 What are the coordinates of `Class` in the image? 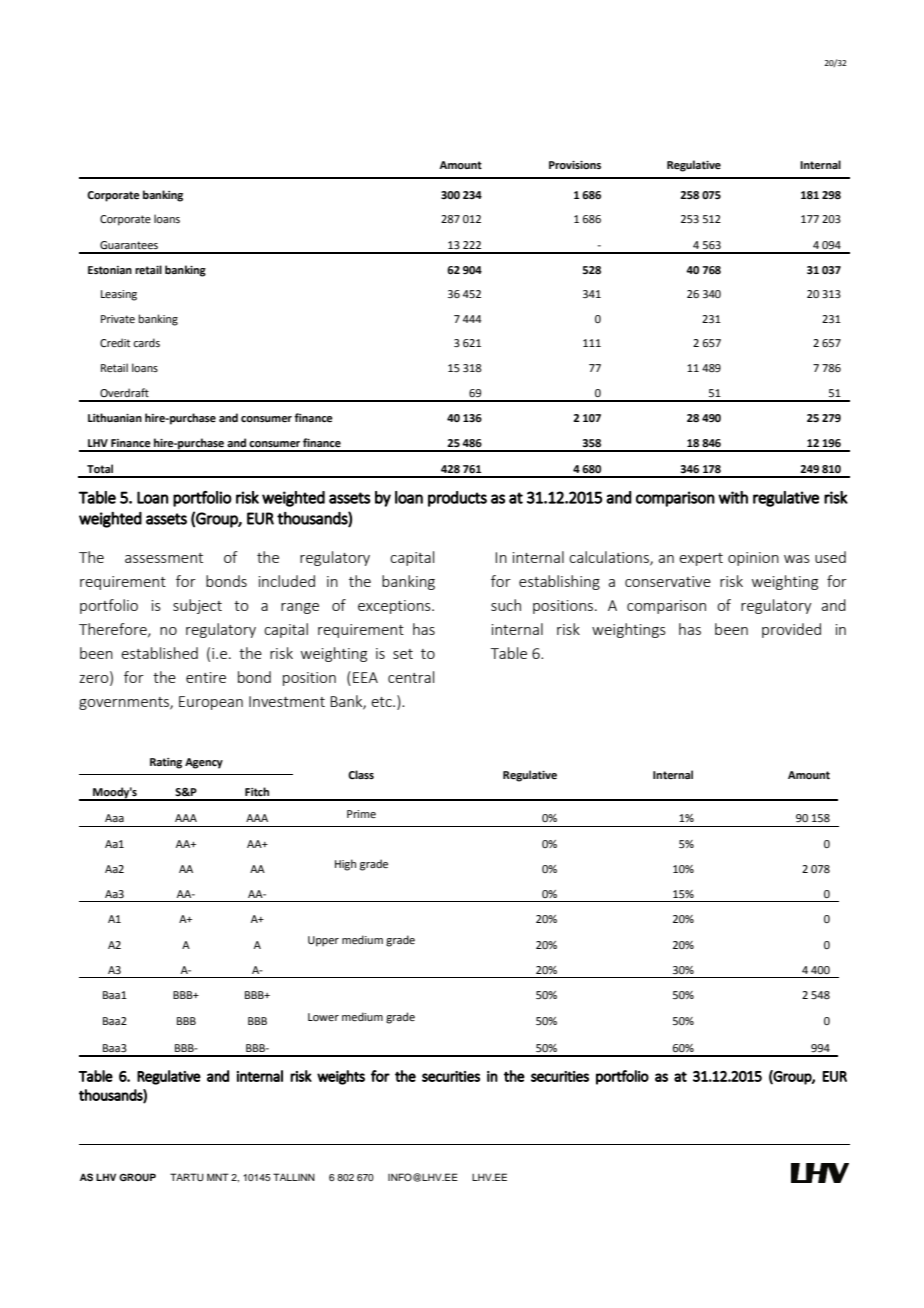 It's located at (361, 774).
